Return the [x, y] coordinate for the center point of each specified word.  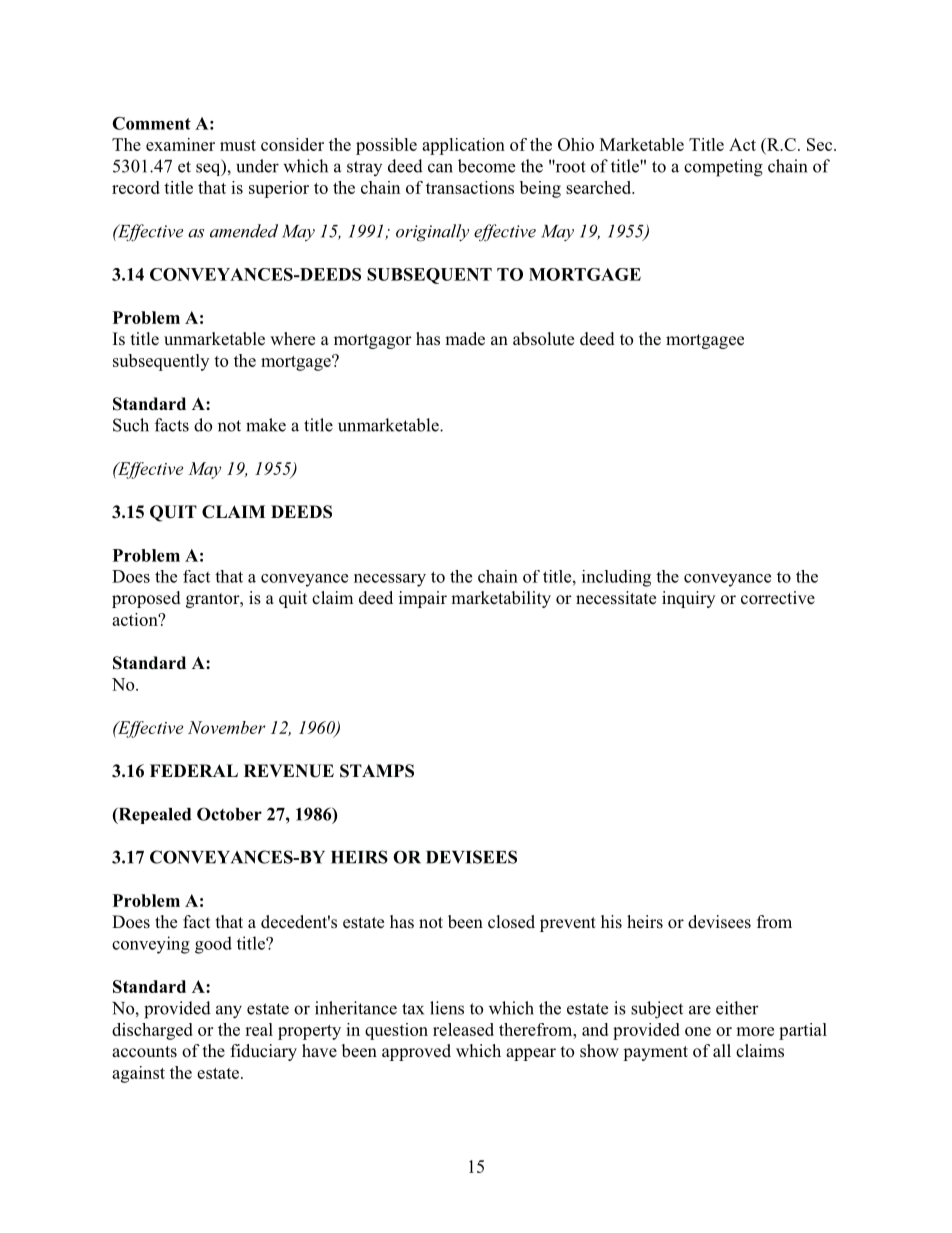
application [463, 146]
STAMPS [377, 771]
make [266, 425]
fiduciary [263, 1052]
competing [723, 168]
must [238, 145]
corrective [778, 598]
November [227, 727]
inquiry [688, 599]
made [465, 339]
